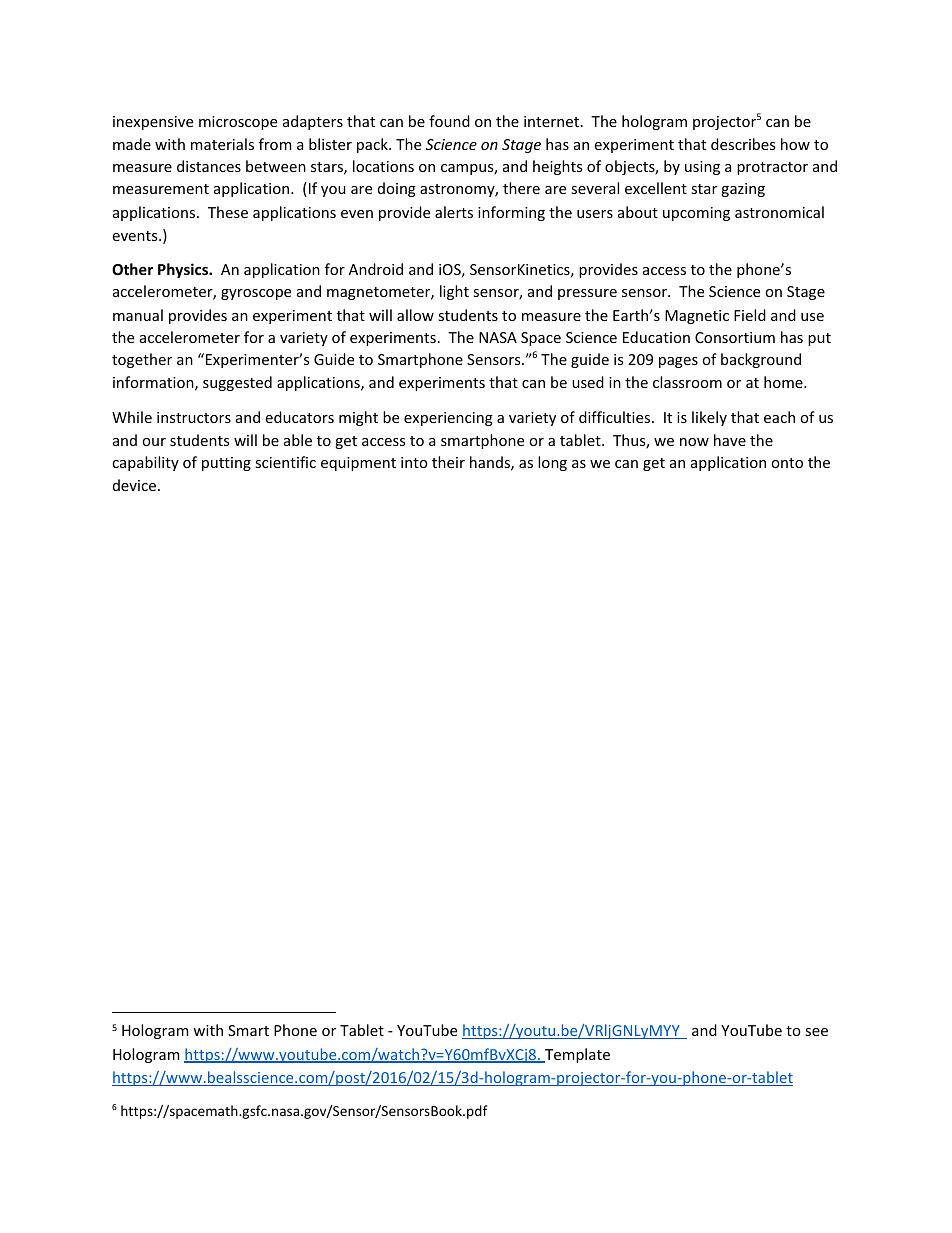 This screenshot has width=952, height=1233. Describe the element at coordinates (743, 144) in the screenshot. I see `describes` at that location.
